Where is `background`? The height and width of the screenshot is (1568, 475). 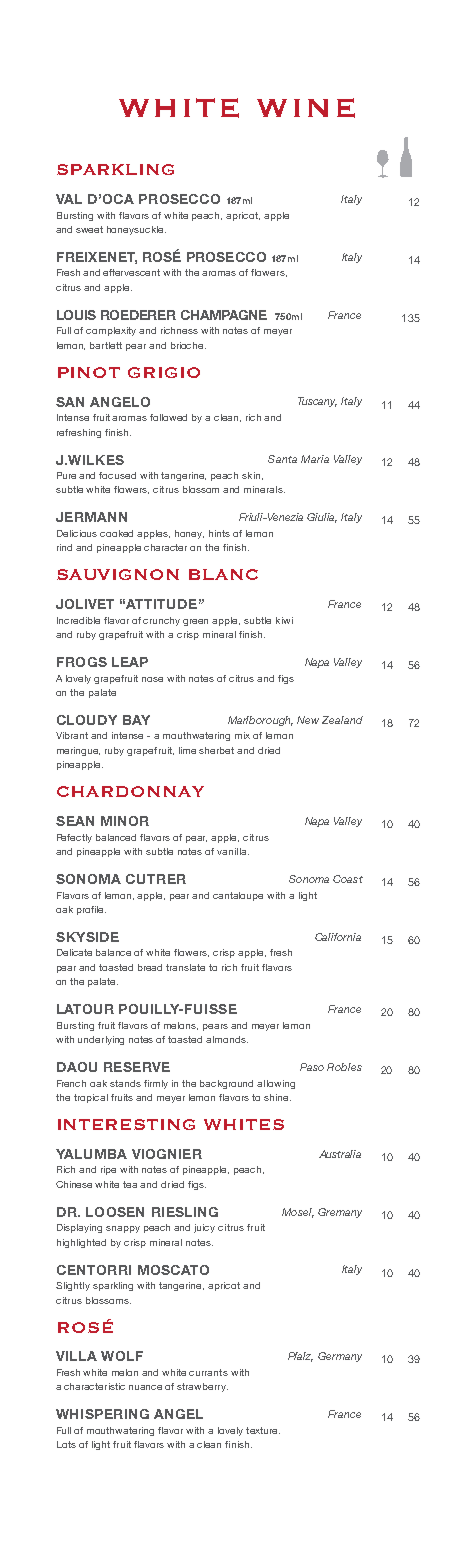 background is located at coordinates (226, 1084).
